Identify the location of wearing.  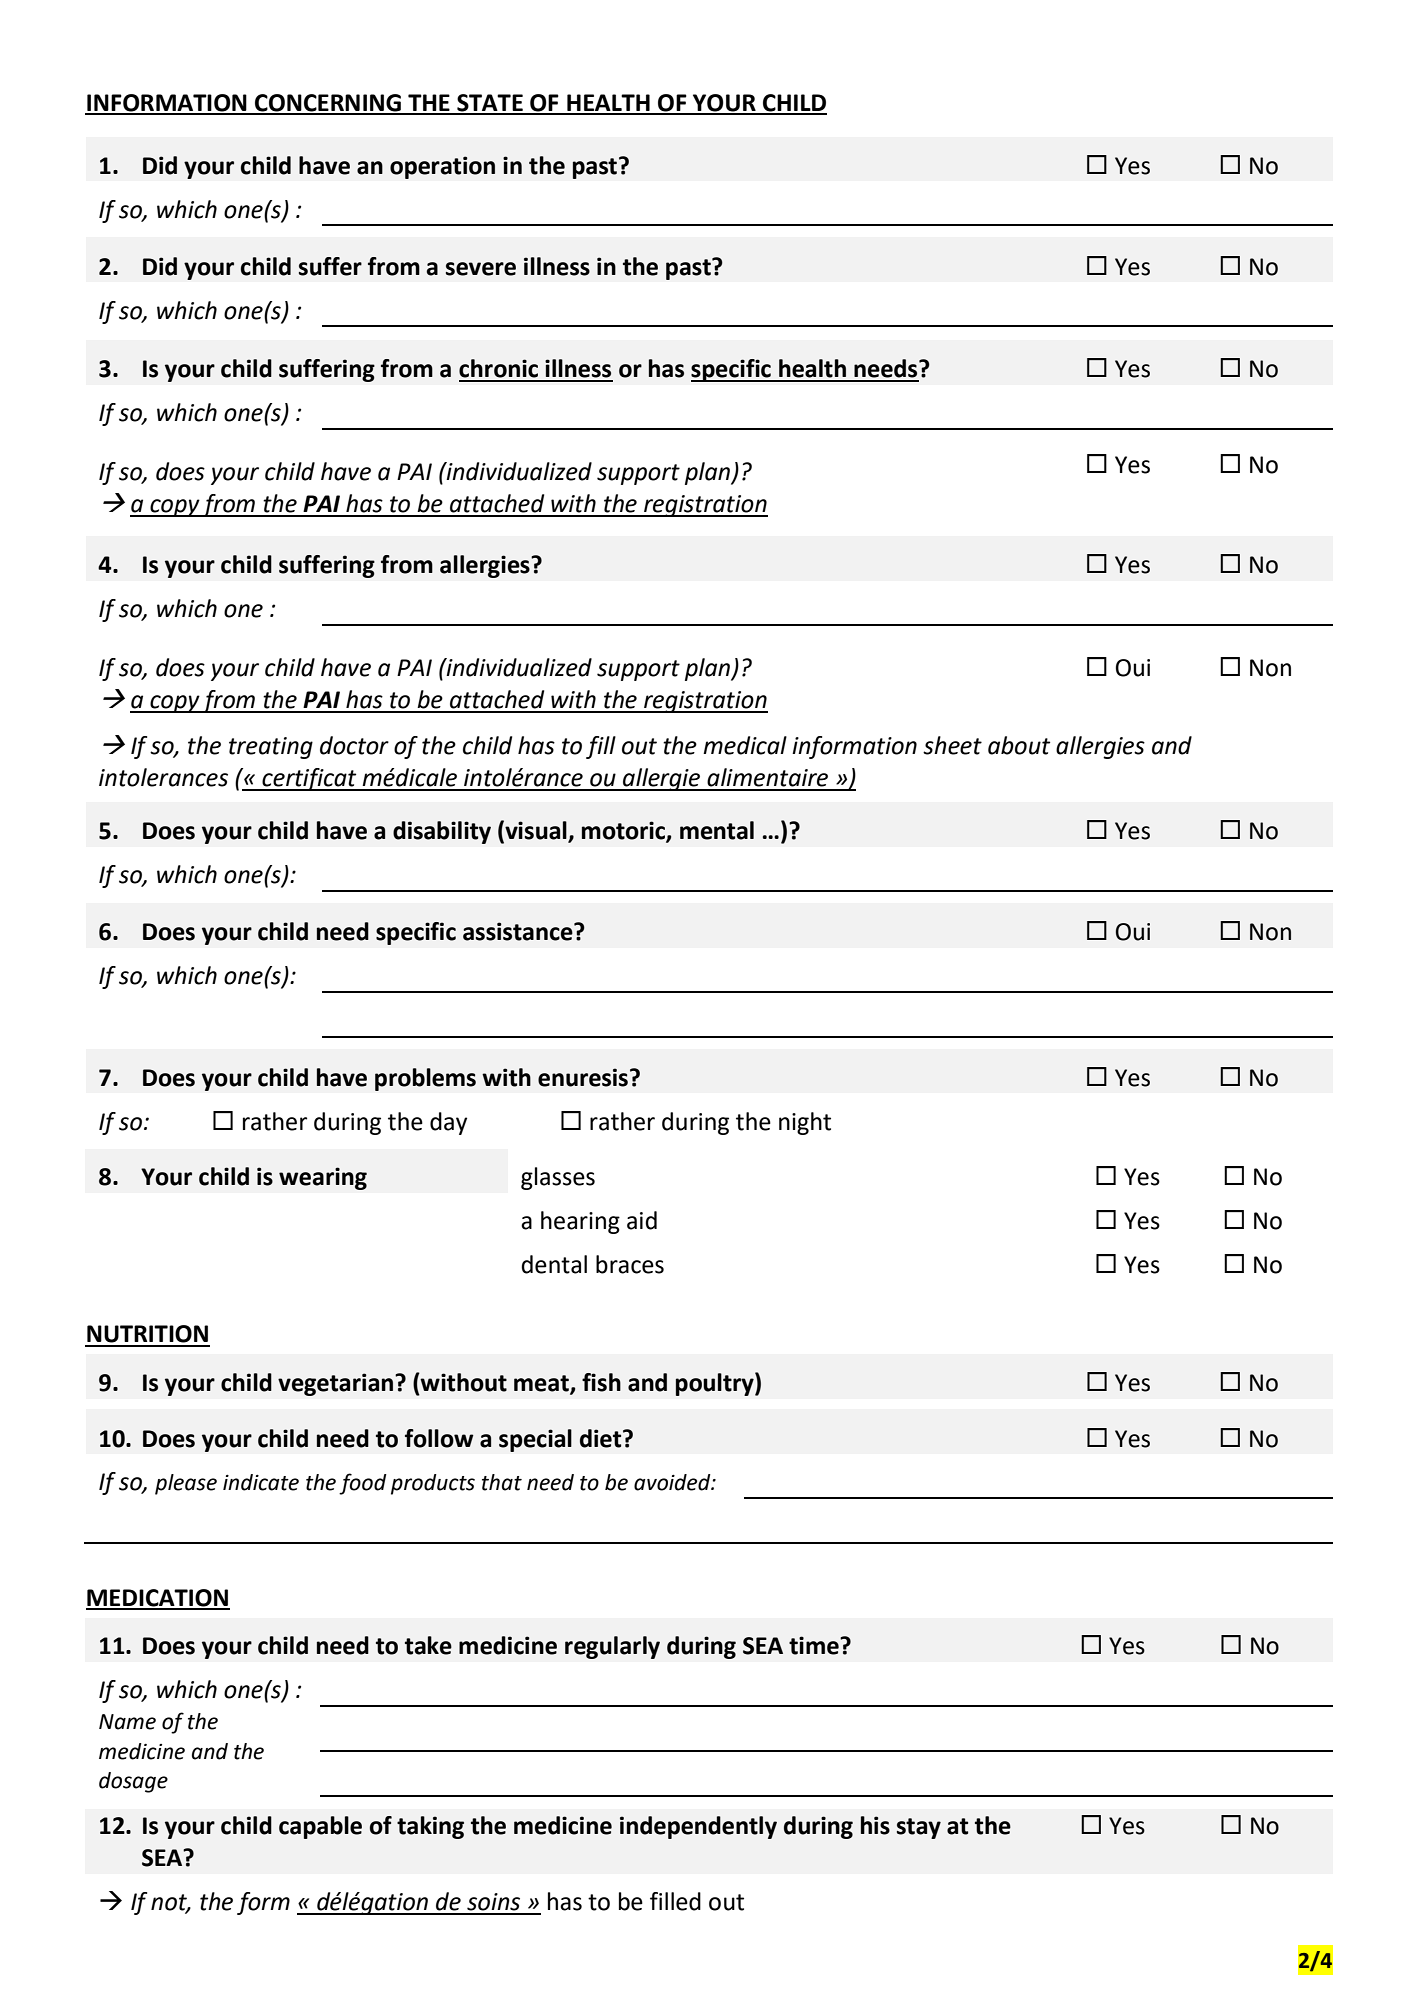
(323, 1178).
